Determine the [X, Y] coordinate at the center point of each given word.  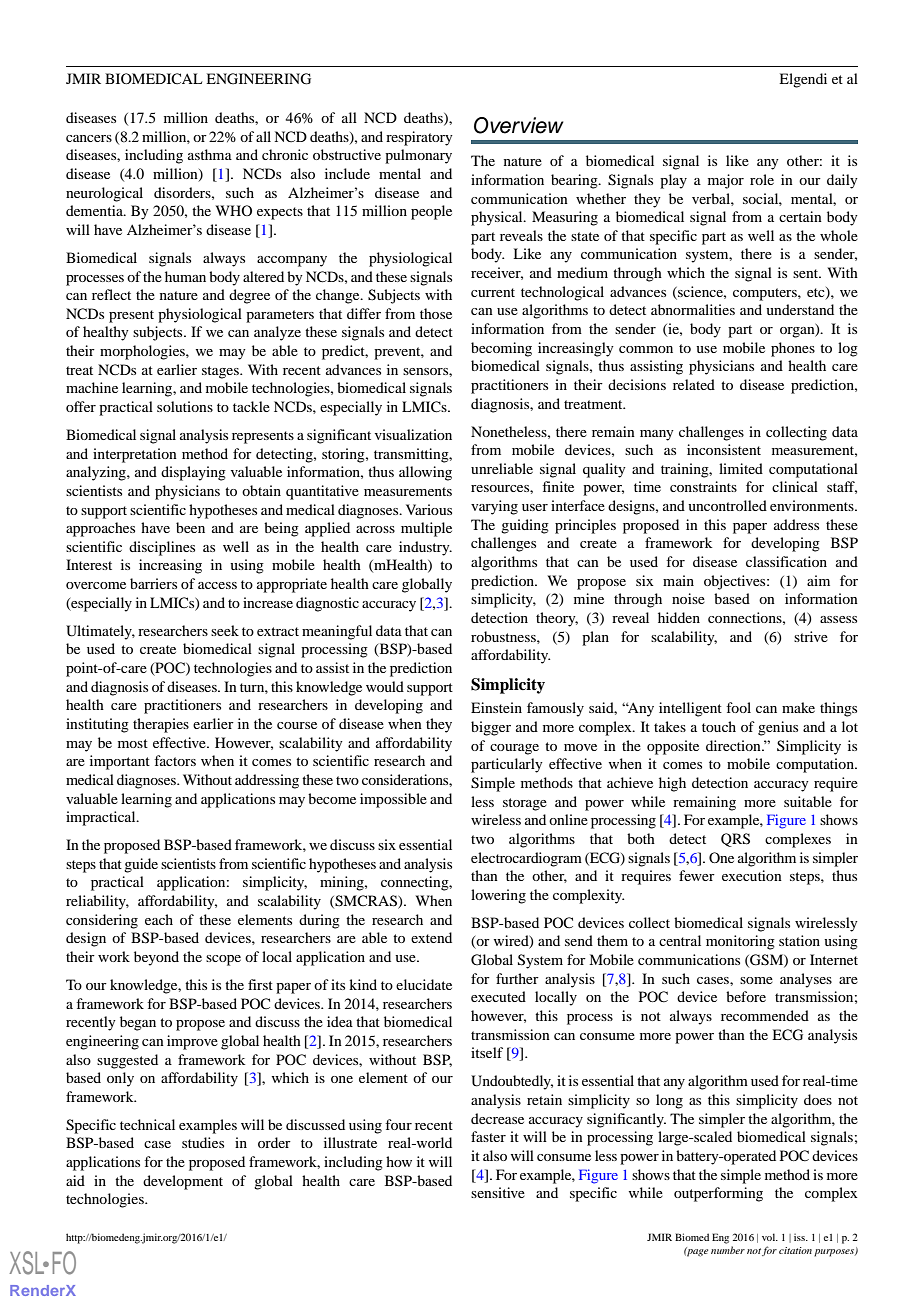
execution [752, 875]
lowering [498, 896]
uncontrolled [727, 505]
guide [141, 865]
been [190, 527]
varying [494, 507]
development [183, 1182]
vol [770, 1237]
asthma [210, 154]
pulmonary [418, 156]
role [762, 179]
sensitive [498, 1192]
